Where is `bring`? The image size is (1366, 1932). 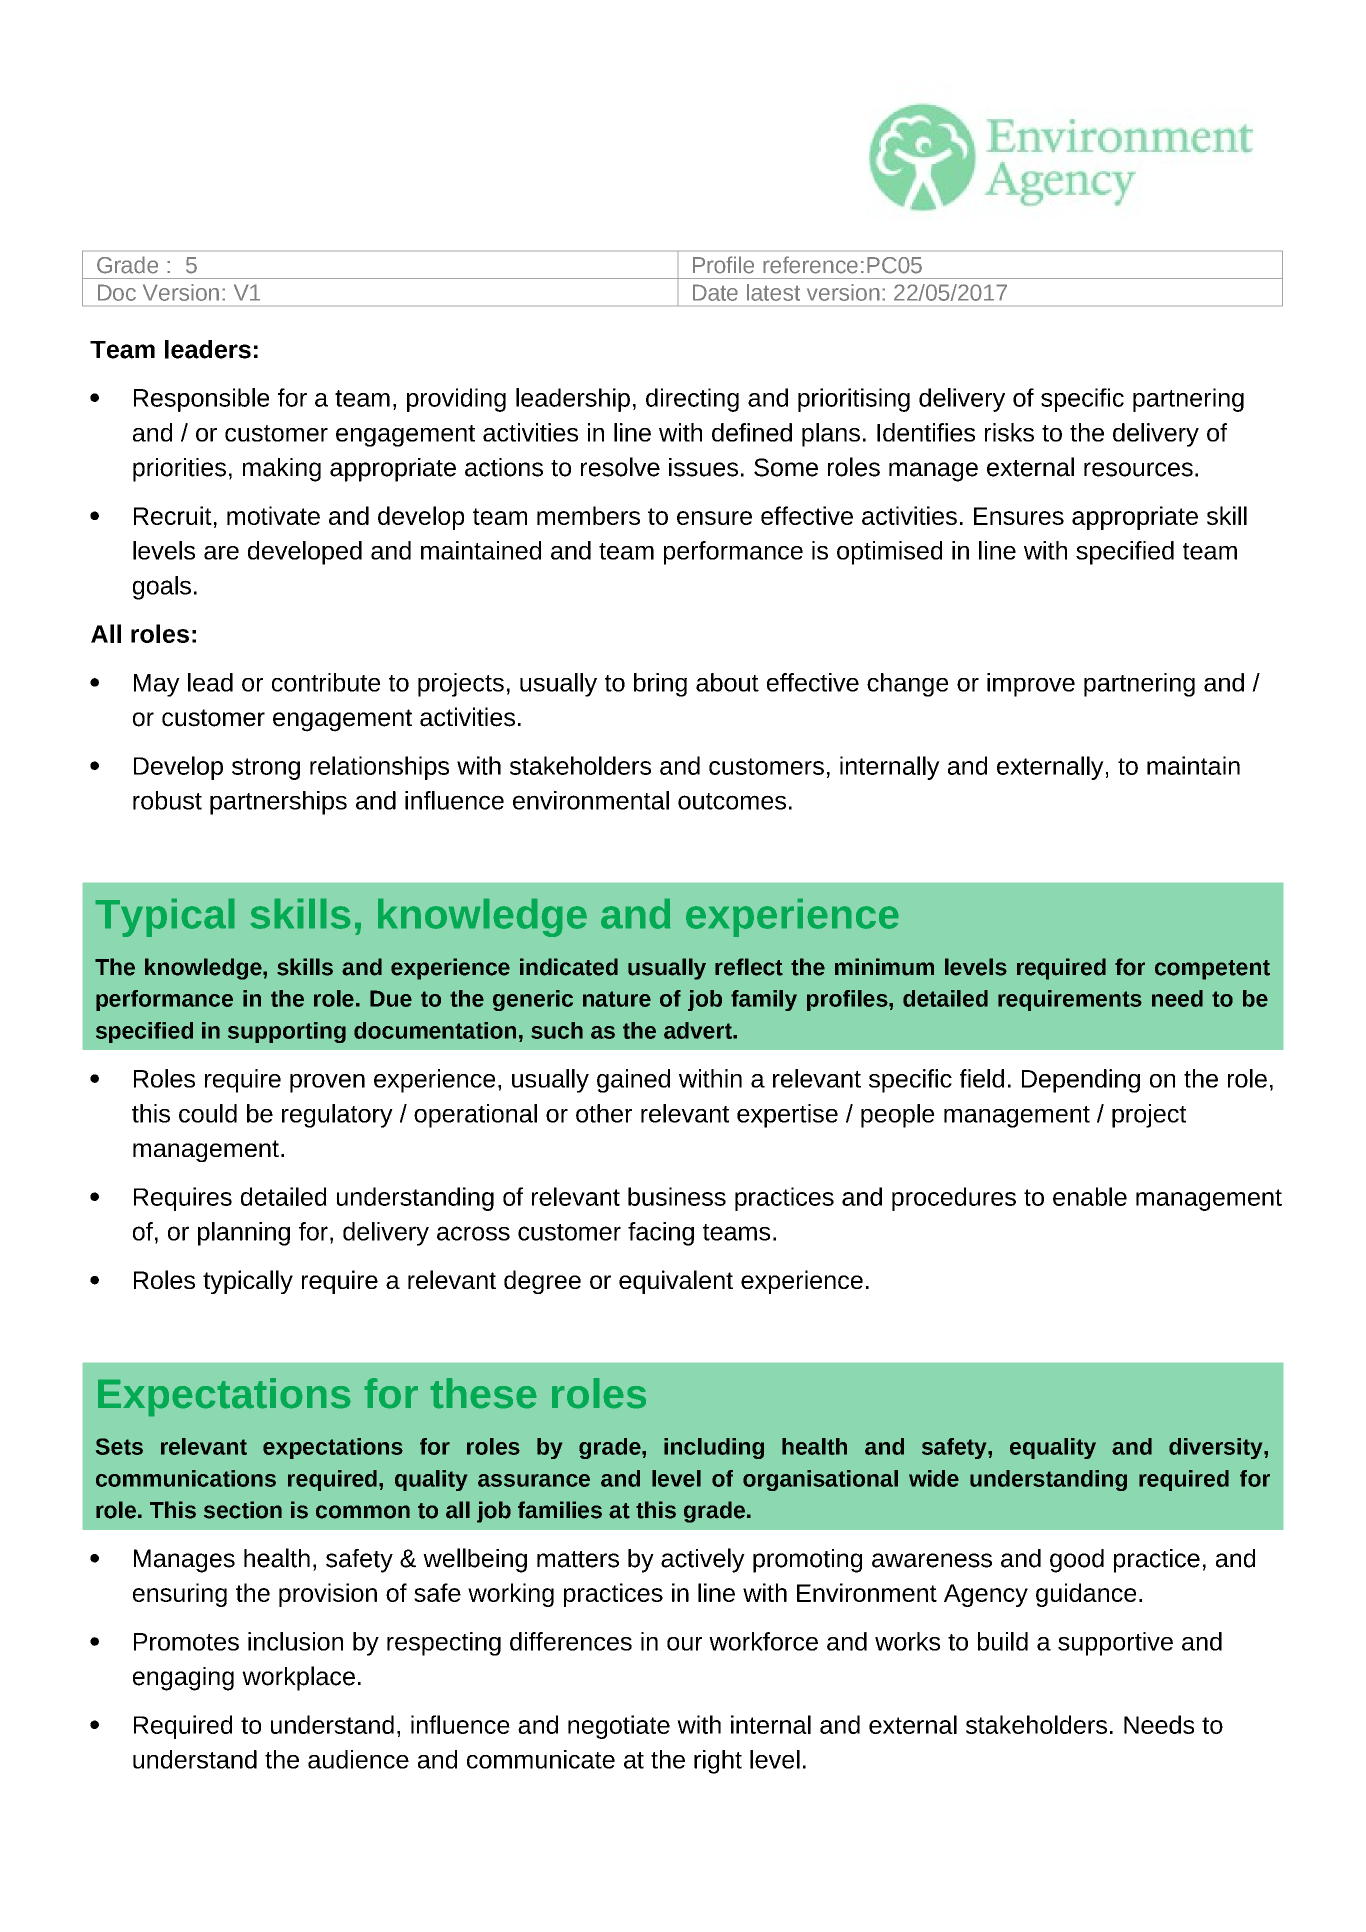
bring is located at coordinates (660, 685).
